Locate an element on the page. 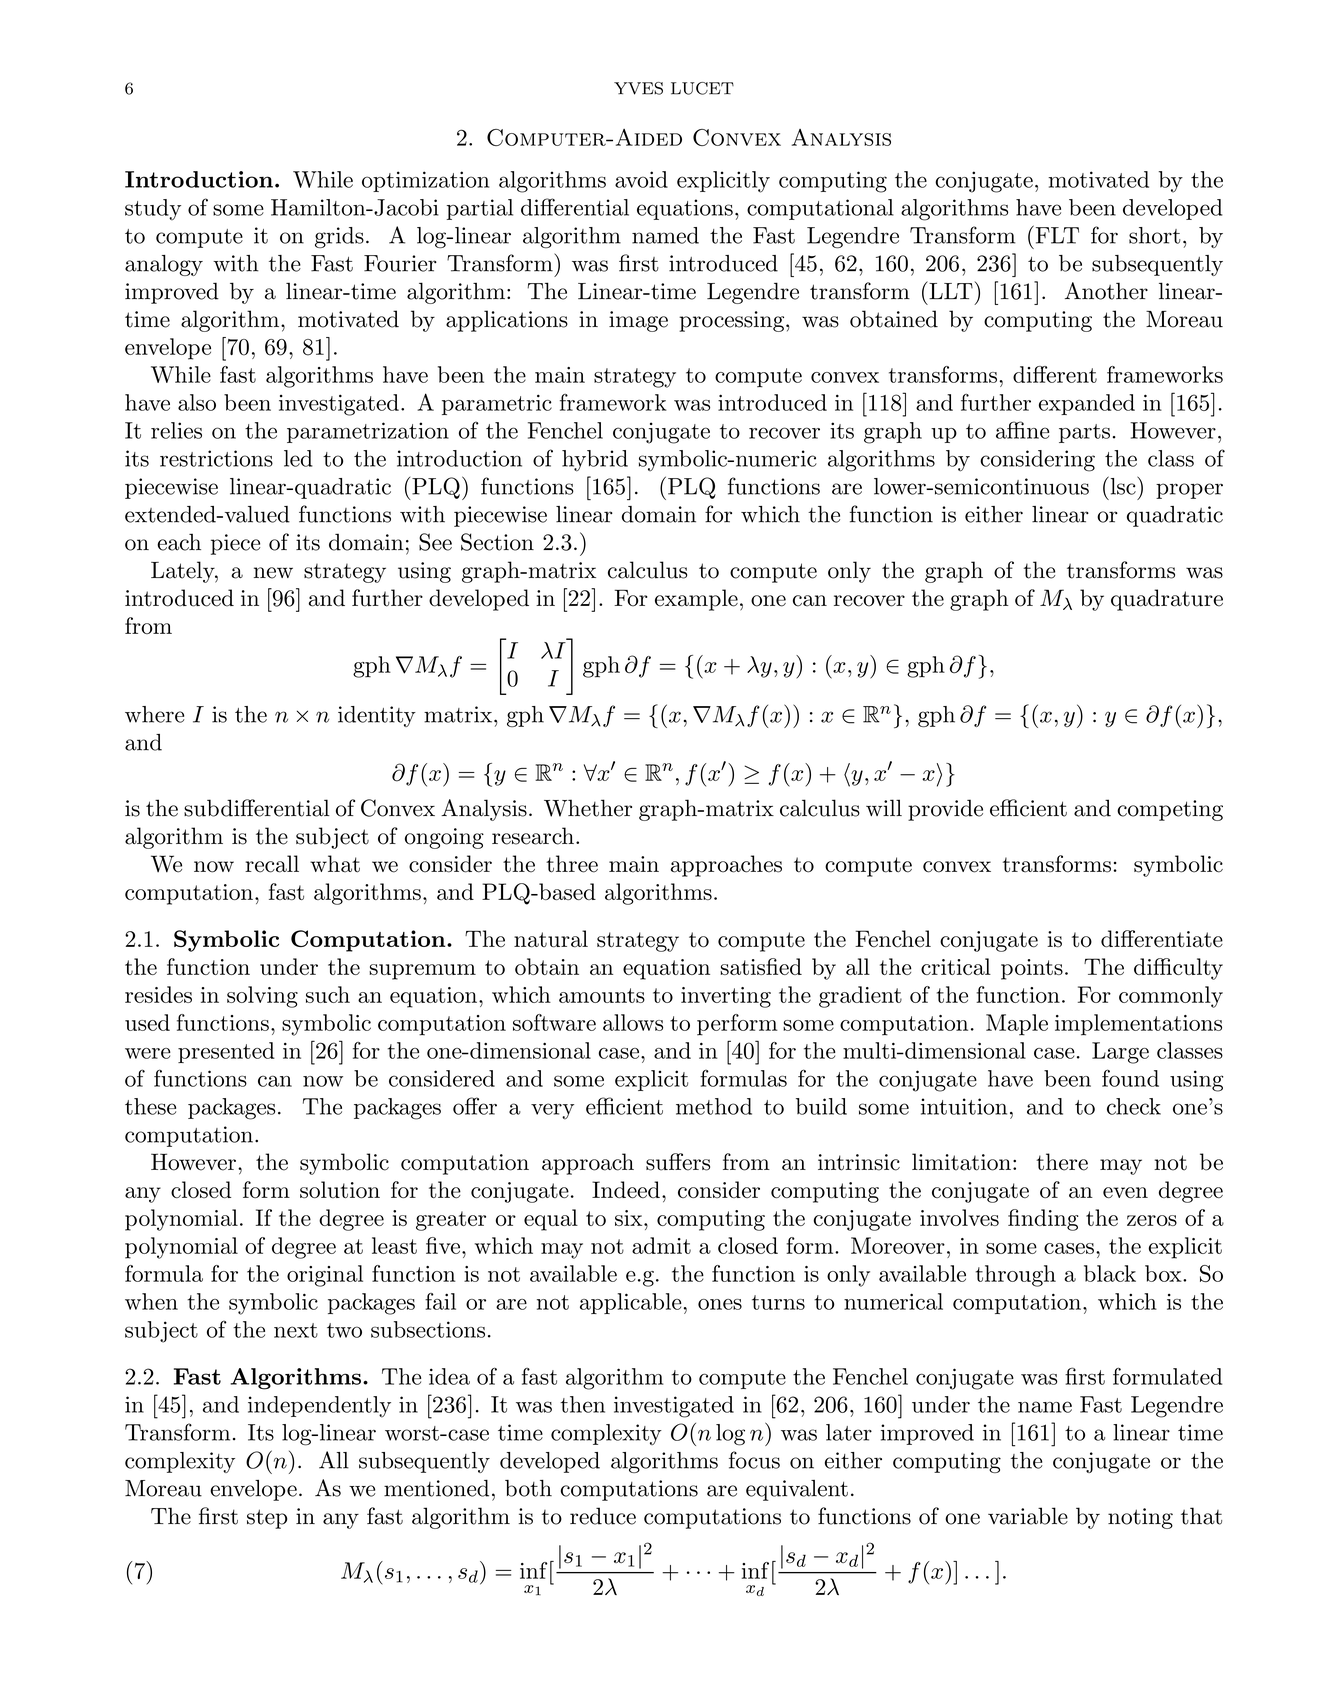 The width and height of the page is (1318, 1706). YVES is located at coordinates (638, 88).
